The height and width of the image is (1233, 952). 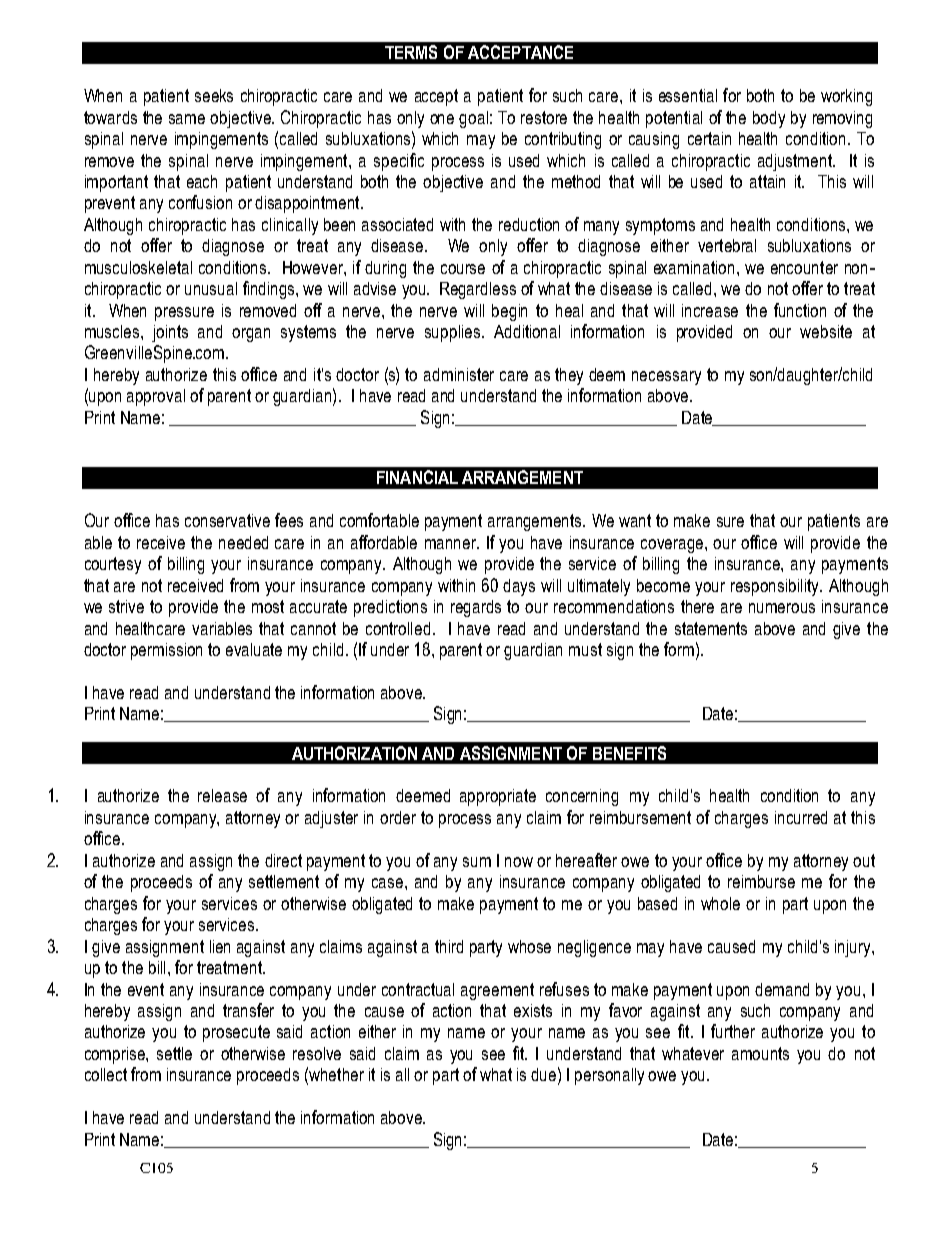 I want to click on body, so click(x=769, y=119).
